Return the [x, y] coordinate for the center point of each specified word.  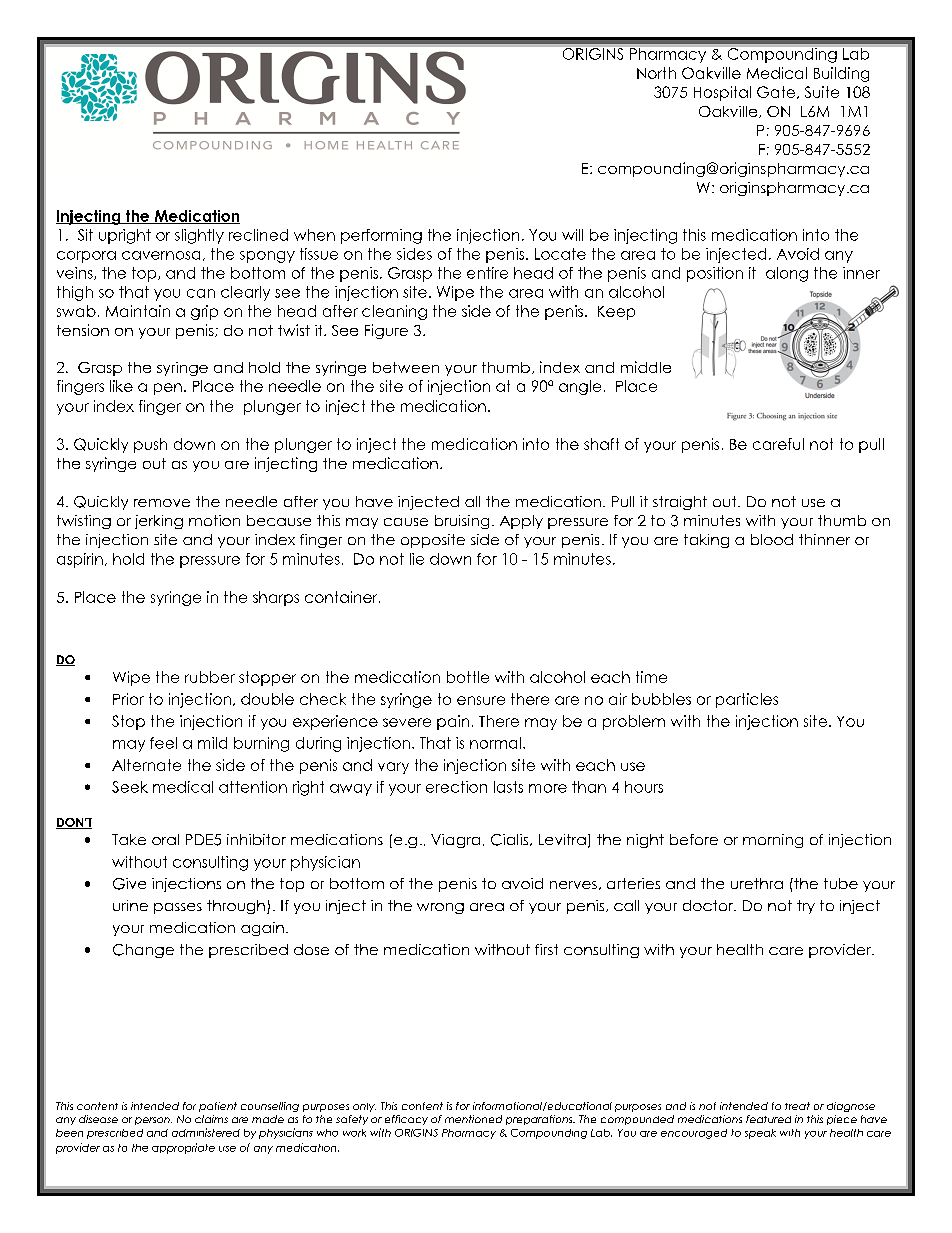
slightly [199, 236]
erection [456, 787]
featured [768, 1119]
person [153, 1121]
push [150, 445]
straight [680, 503]
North [656, 73]
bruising [462, 522]
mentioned [473, 1119]
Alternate [146, 765]
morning [773, 841]
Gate [777, 92]
